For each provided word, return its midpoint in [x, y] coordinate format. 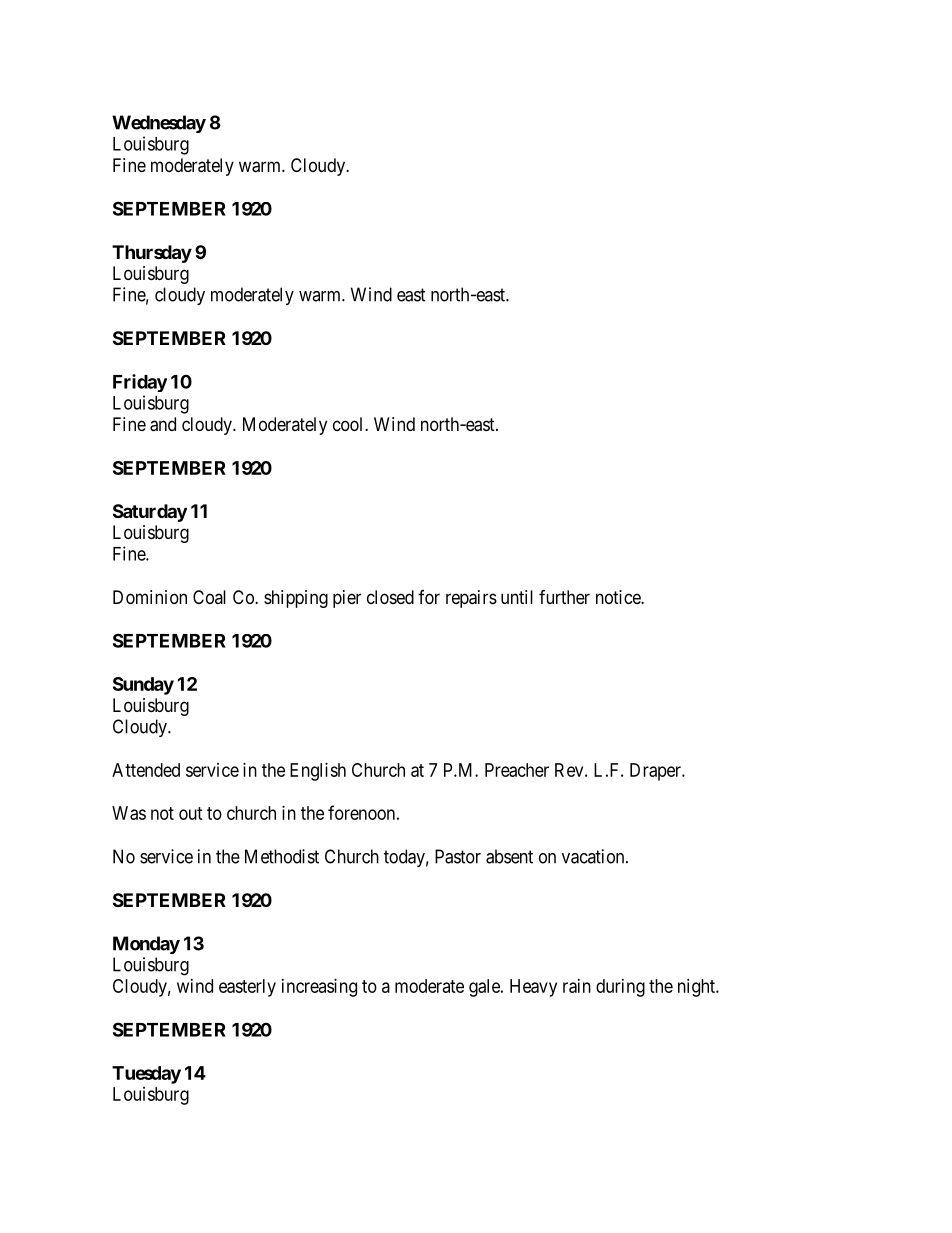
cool [349, 424]
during [620, 988]
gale [485, 988]
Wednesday [159, 124]
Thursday [152, 254]
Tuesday [146, 1075]
